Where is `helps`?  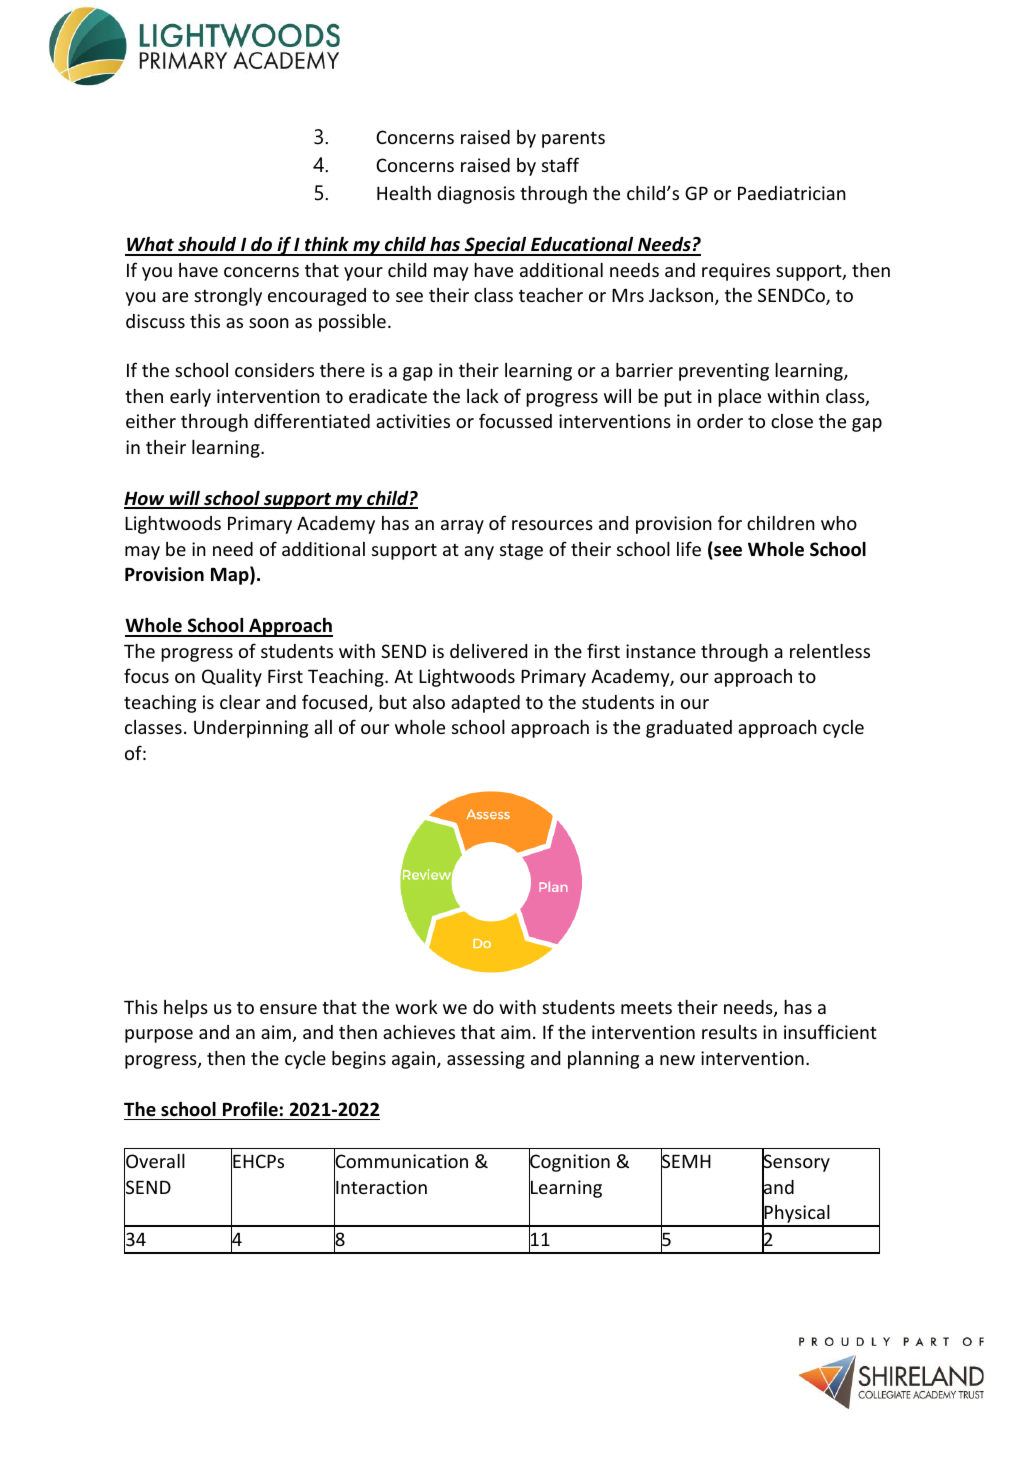
helps is located at coordinates (186, 1009).
